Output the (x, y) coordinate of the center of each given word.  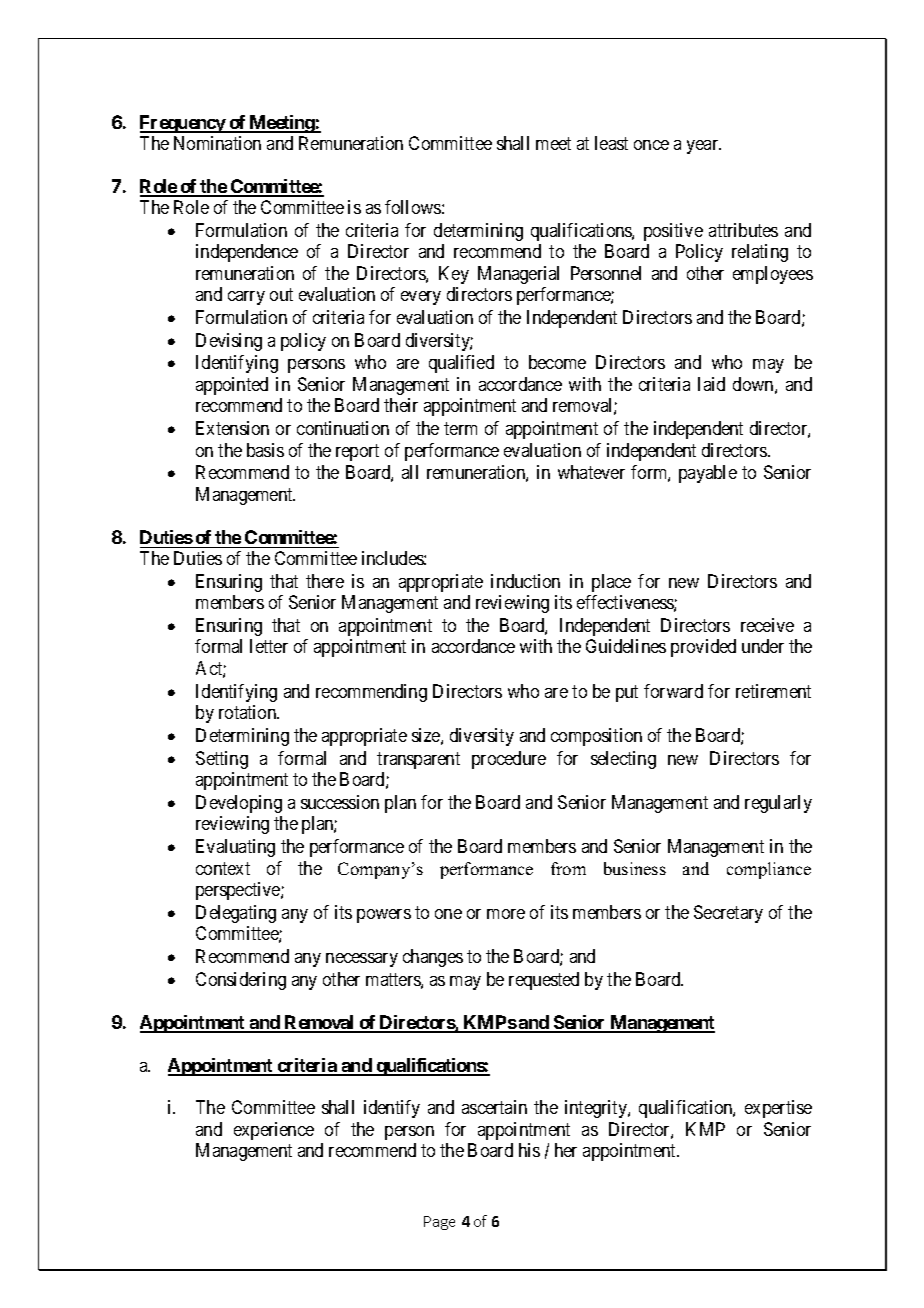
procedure (509, 760)
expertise (778, 1109)
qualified (461, 364)
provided (703, 648)
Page (439, 1223)
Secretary (728, 914)
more (506, 914)
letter (269, 646)
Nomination (217, 143)
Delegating (236, 914)
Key (454, 275)
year (704, 147)
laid (711, 384)
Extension (232, 428)
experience (274, 1131)
